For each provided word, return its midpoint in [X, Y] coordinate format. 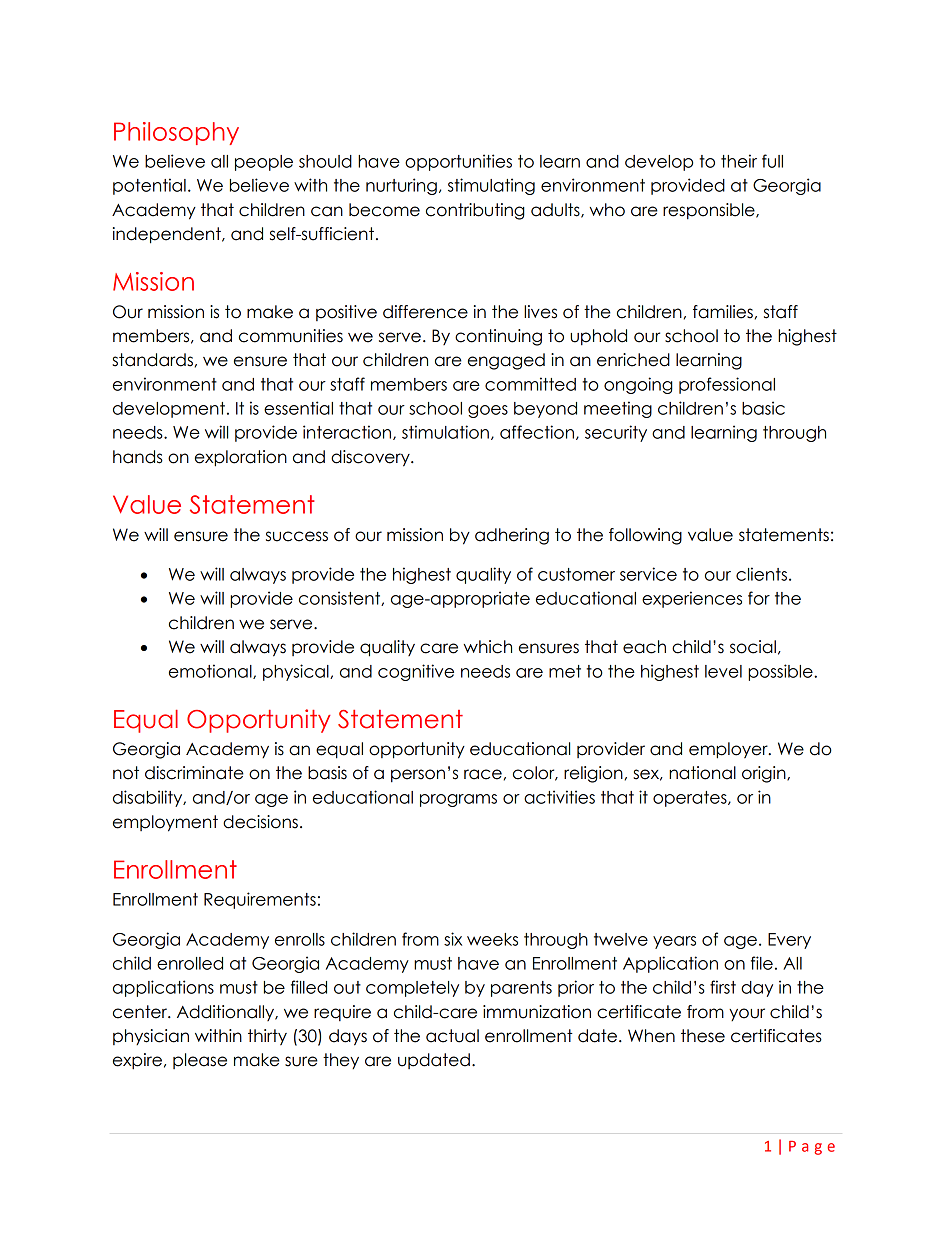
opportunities [458, 162]
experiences [692, 599]
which [487, 647]
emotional [211, 671]
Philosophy [176, 133]
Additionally [227, 1013]
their [739, 161]
